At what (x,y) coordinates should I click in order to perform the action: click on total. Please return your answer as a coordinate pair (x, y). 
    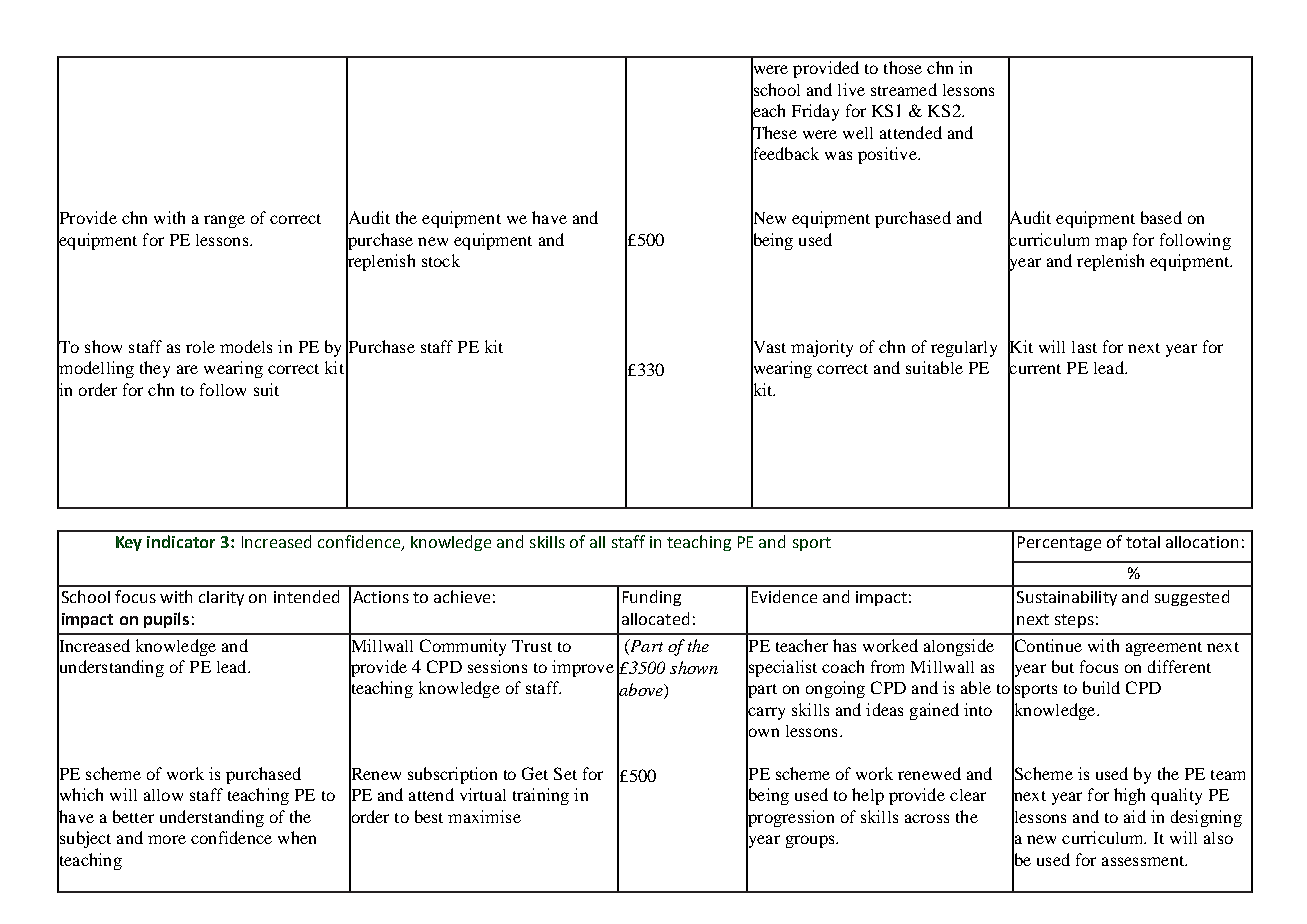
    Looking at the image, I should click on (1143, 542).
